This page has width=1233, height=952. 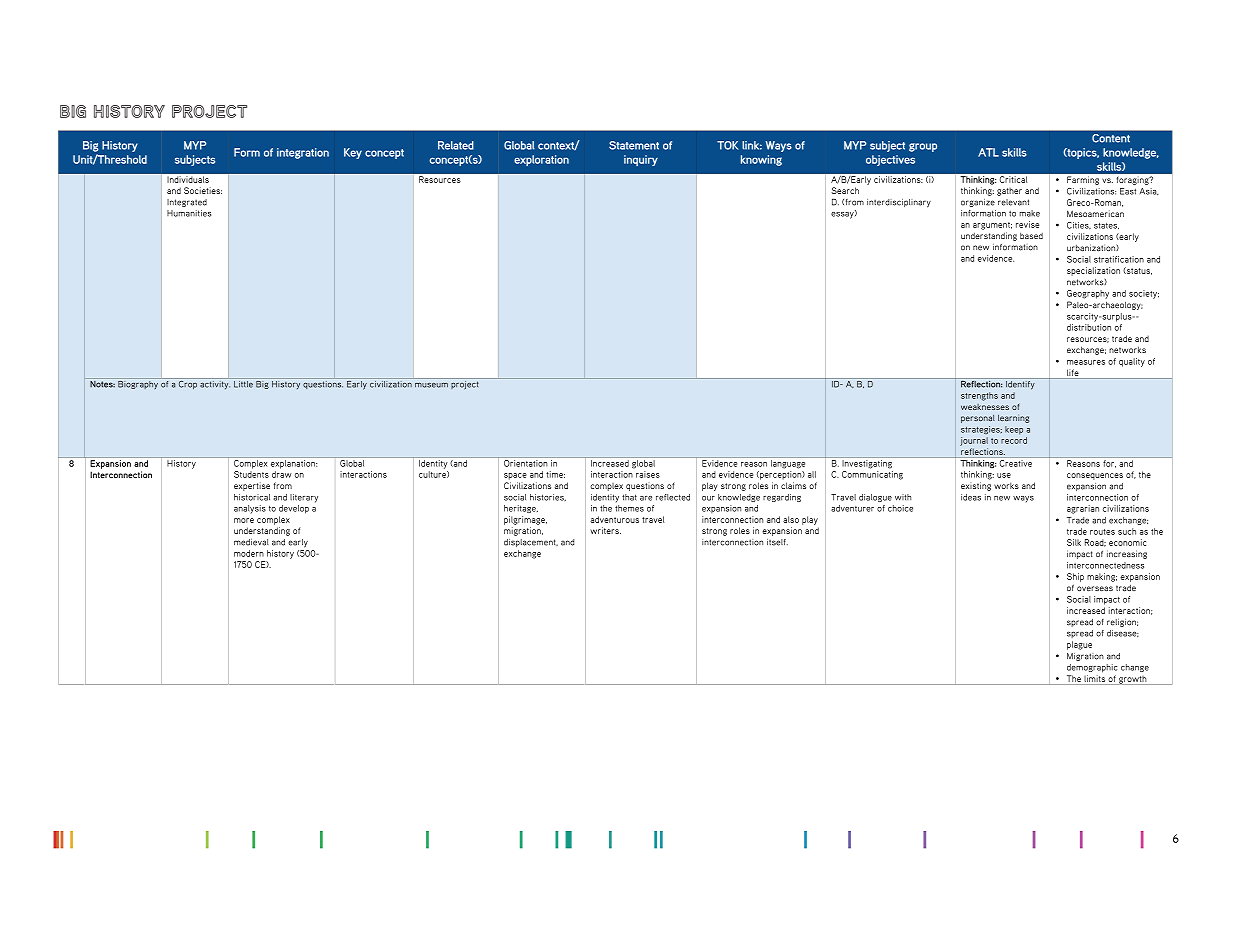 I want to click on modern, so click(x=249, y=553).
